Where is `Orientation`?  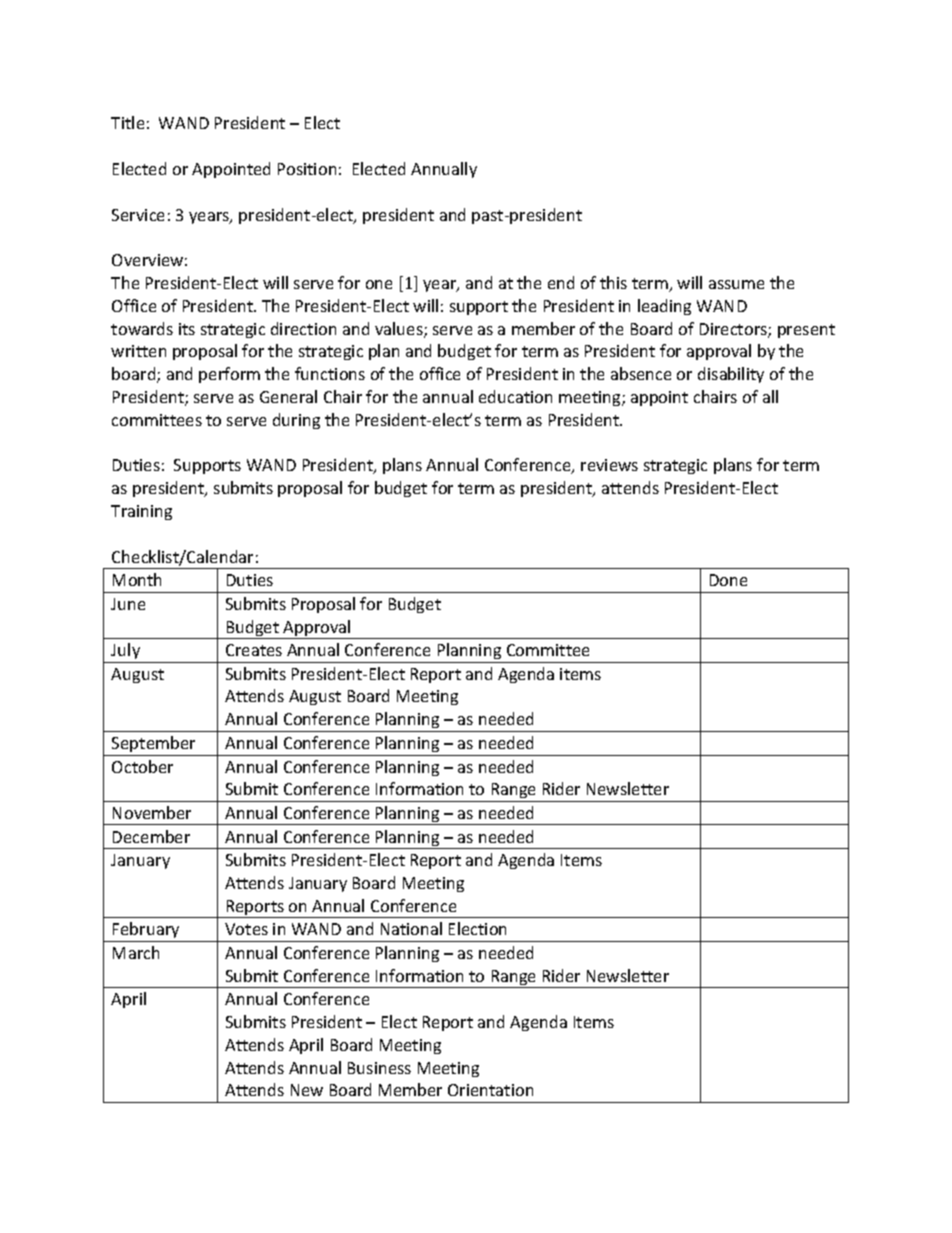
Orientation is located at coordinates (490, 1090).
